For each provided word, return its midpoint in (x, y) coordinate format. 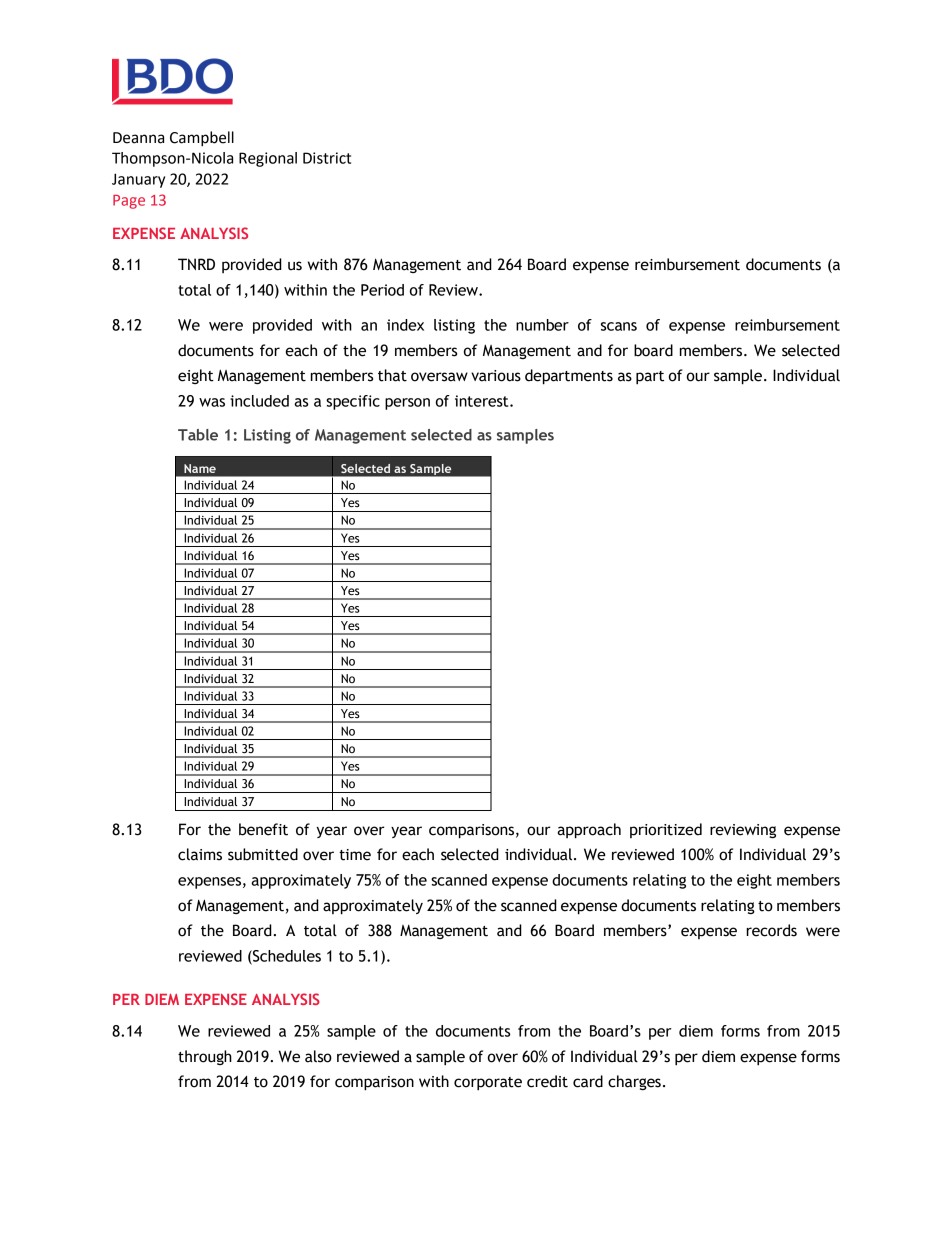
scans (619, 326)
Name (200, 468)
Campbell (202, 139)
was (212, 402)
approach (589, 831)
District (327, 158)
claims (200, 854)
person (407, 404)
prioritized (666, 830)
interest (483, 401)
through (205, 1057)
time (355, 855)
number (542, 325)
